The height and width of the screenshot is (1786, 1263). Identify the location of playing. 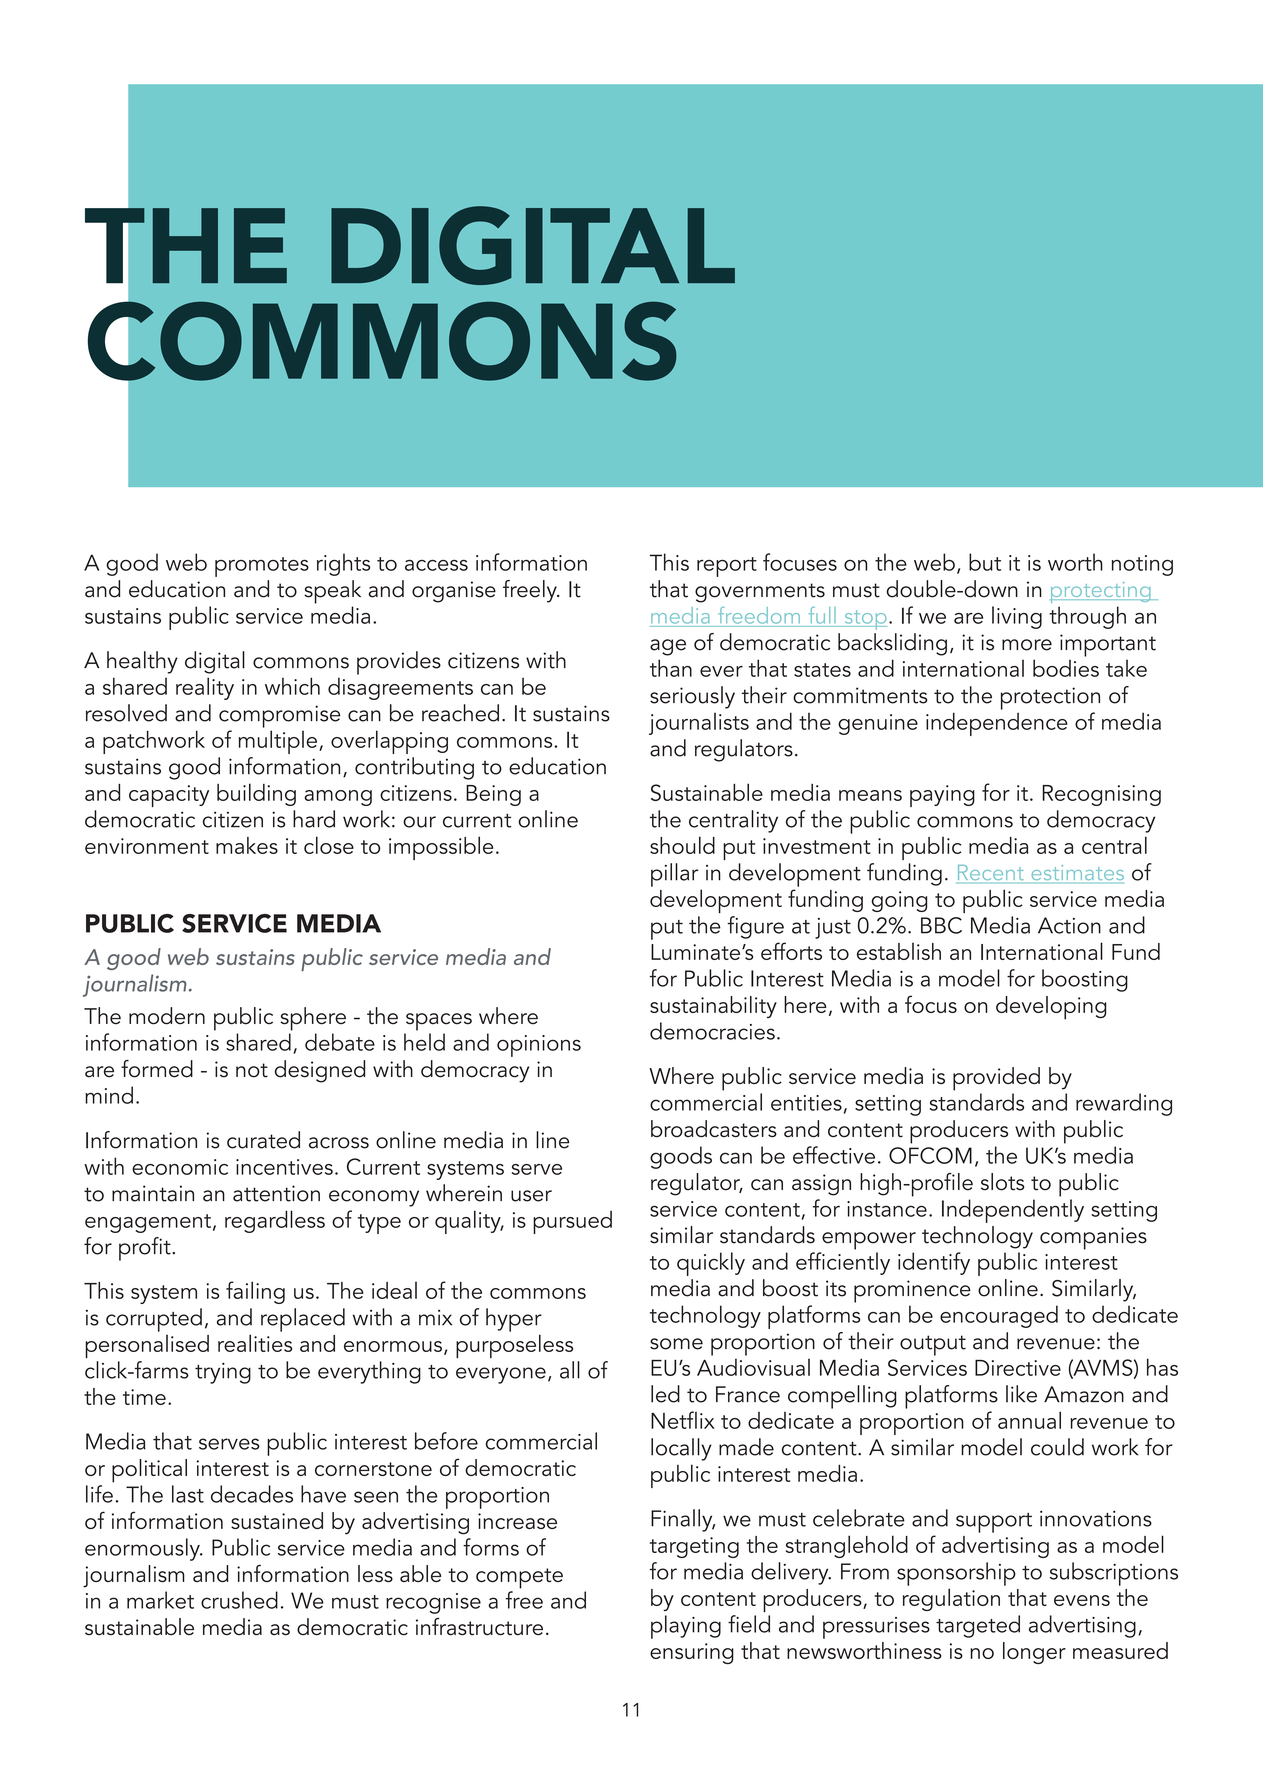
(686, 1627).
